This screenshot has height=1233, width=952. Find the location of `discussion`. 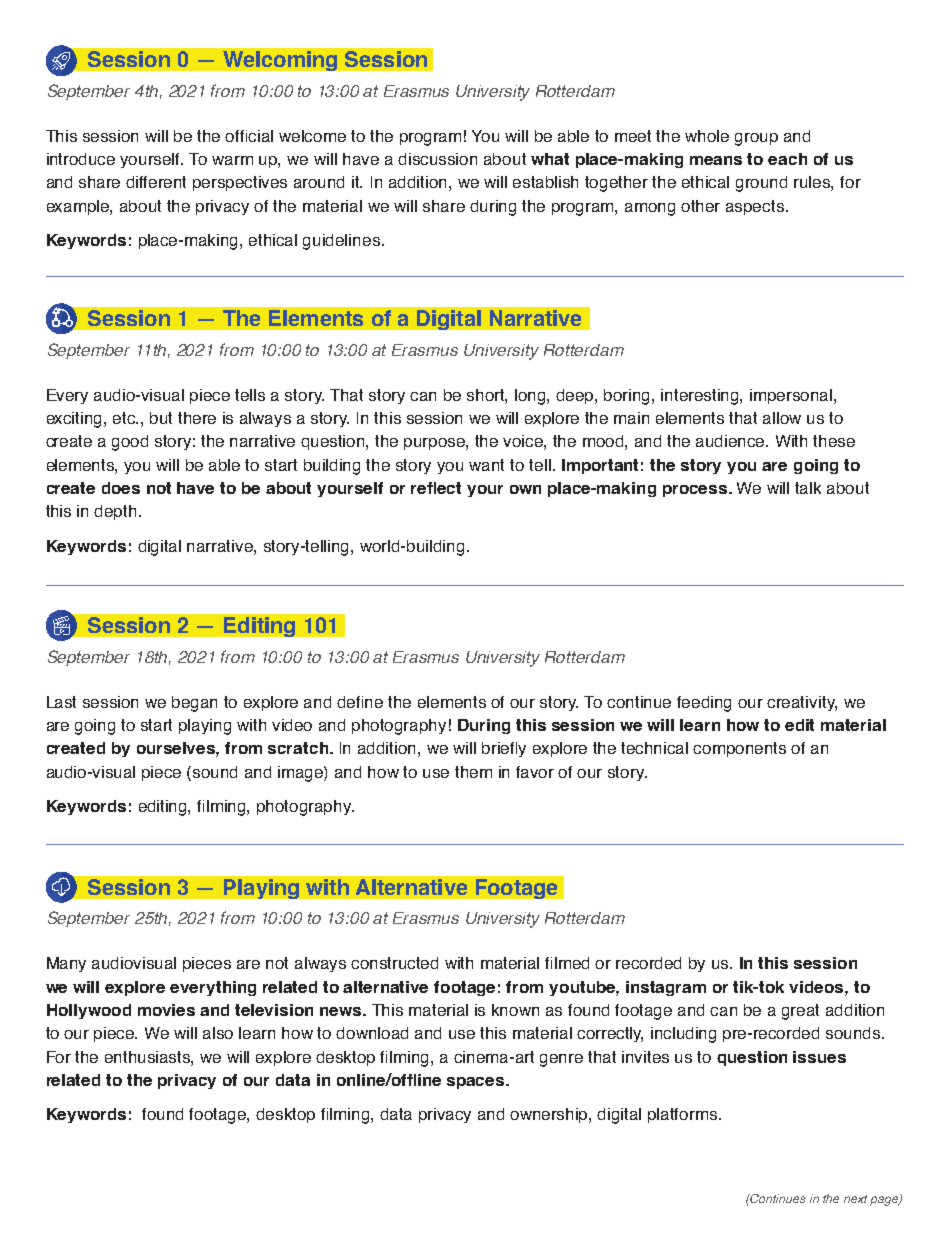

discussion is located at coordinates (437, 159).
